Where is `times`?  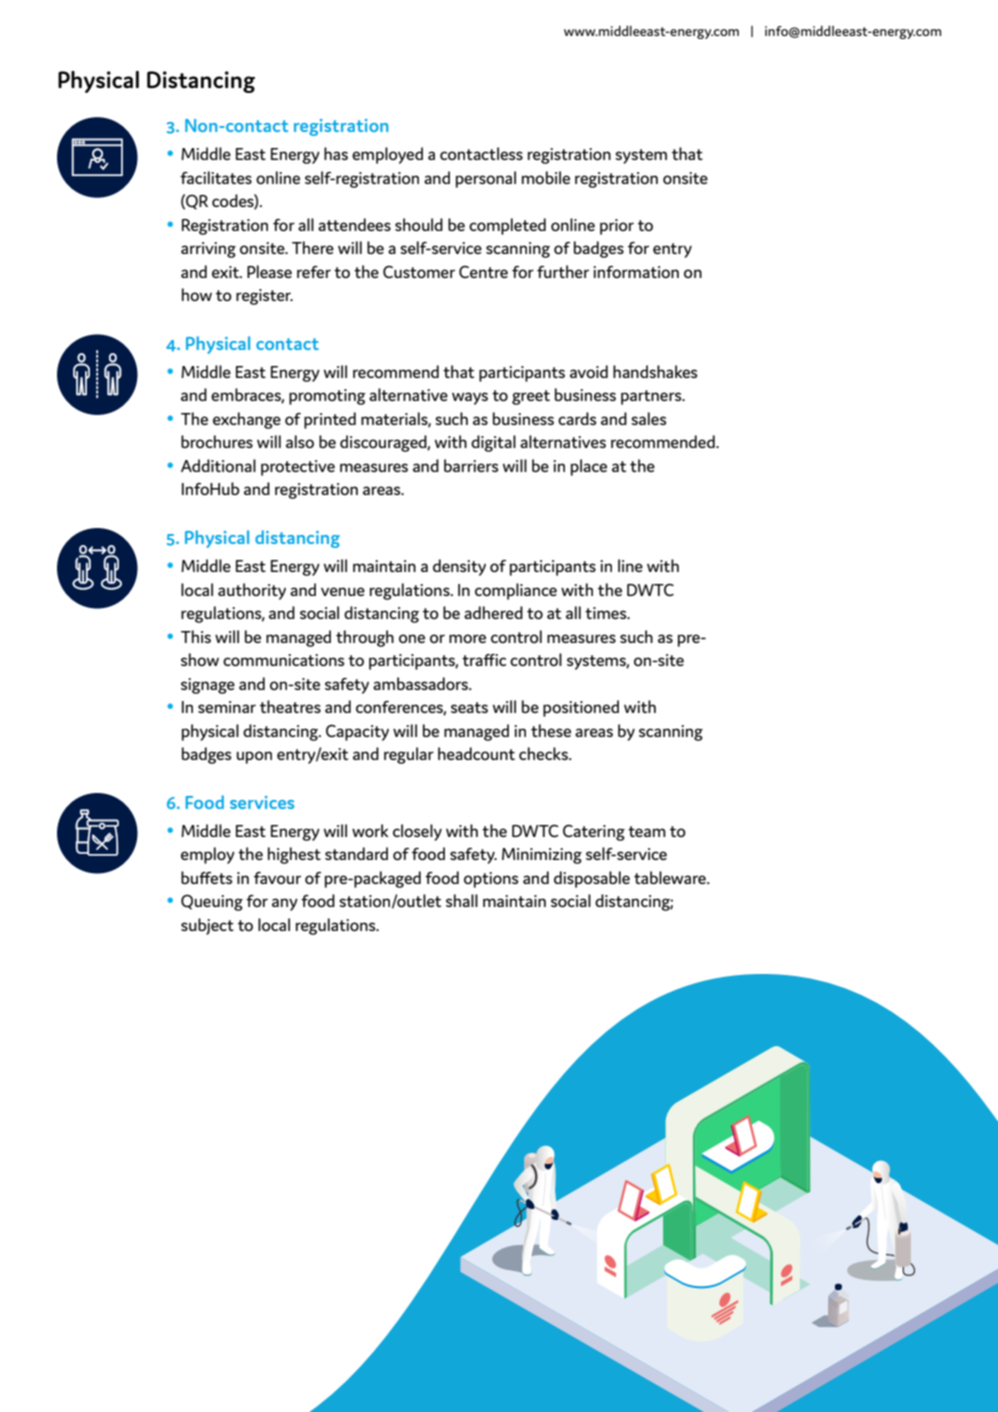
times is located at coordinates (607, 613).
